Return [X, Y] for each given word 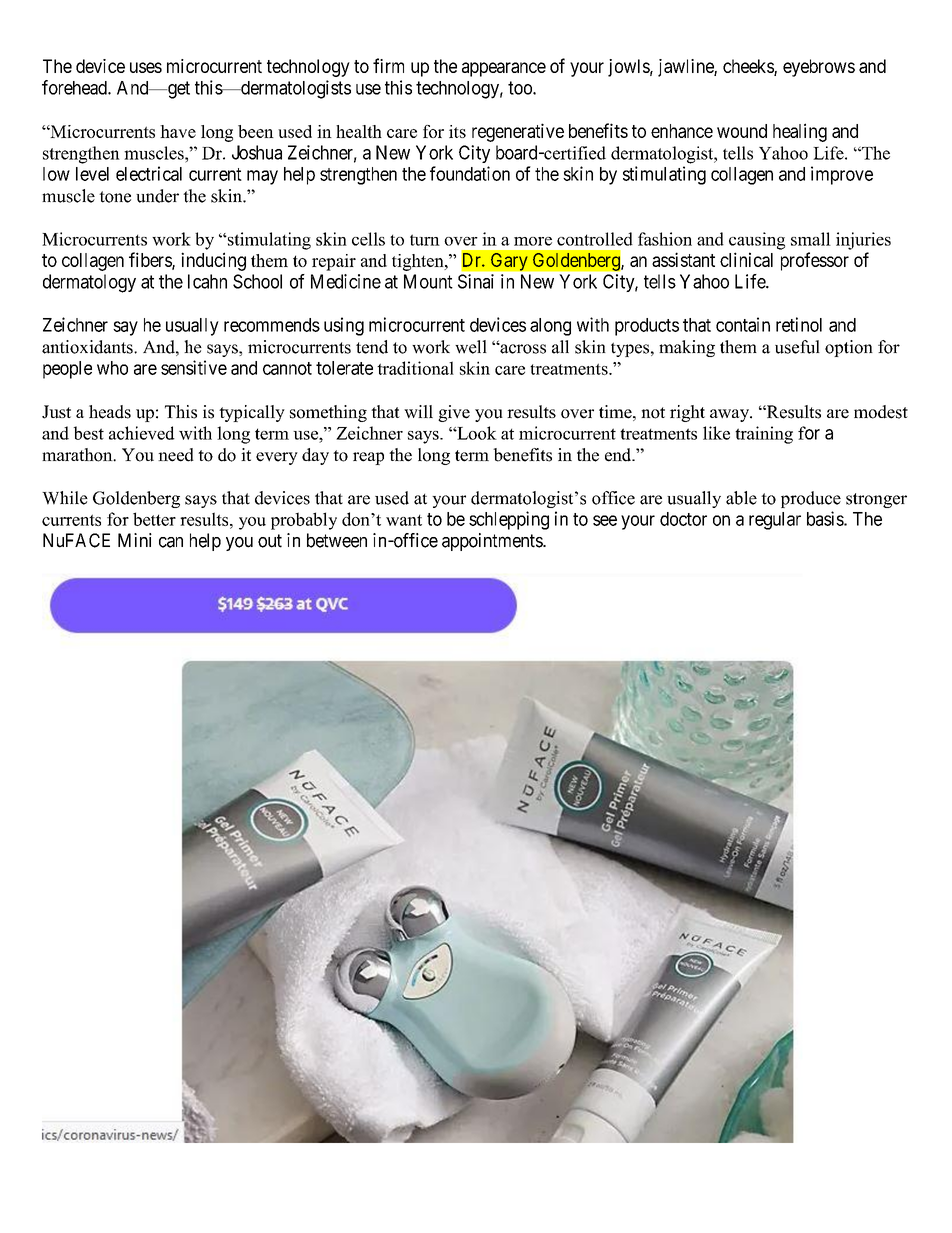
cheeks [749, 67]
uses [146, 67]
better [154, 519]
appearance [504, 69]
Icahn [207, 281]
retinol [799, 324]
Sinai [476, 281]
